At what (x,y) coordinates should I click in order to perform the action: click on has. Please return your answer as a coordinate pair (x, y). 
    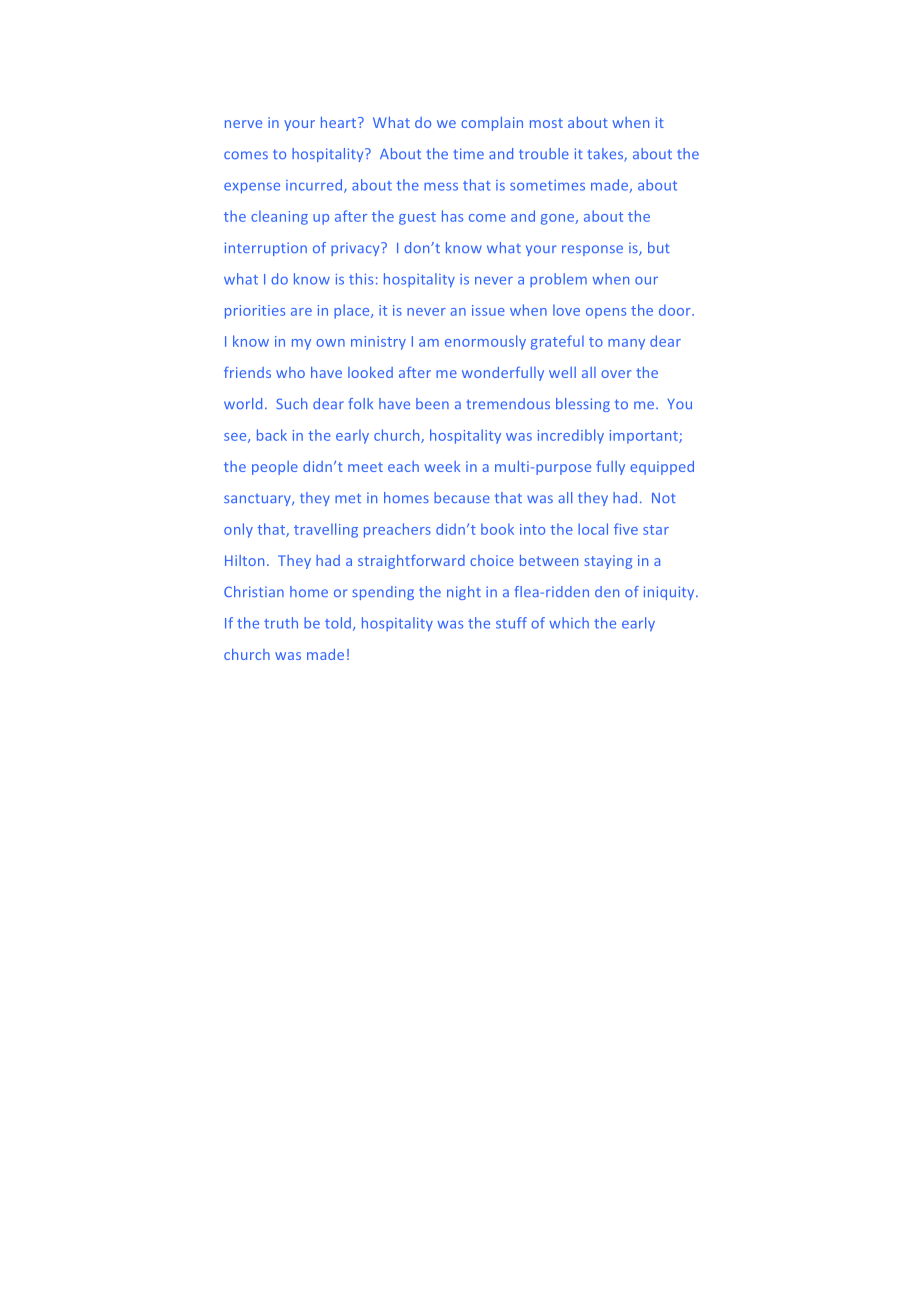
    Looking at the image, I should click on (452, 216).
